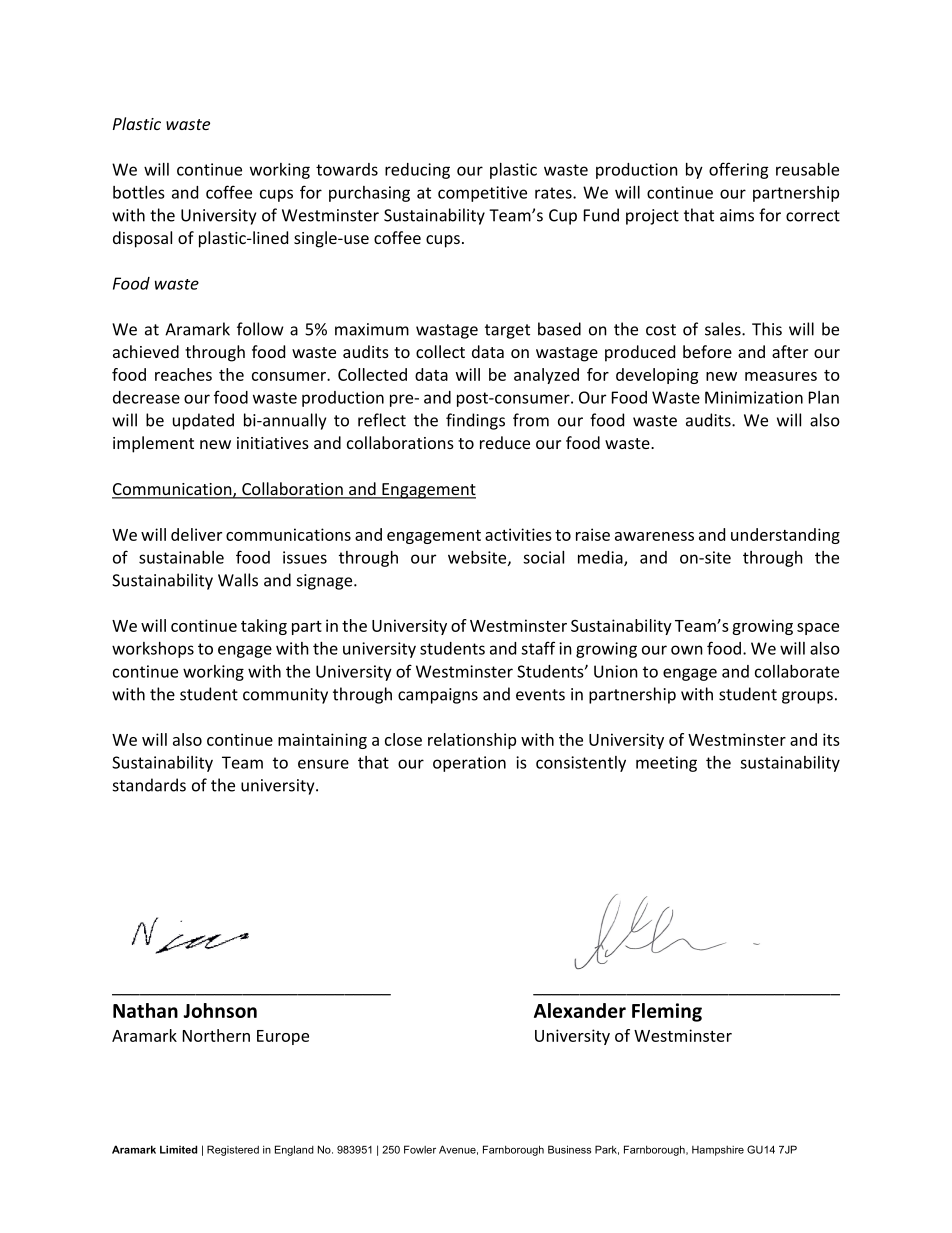 This screenshot has width=952, height=1233. Describe the element at coordinates (233, 1150) in the screenshot. I see `Registered` at that location.
